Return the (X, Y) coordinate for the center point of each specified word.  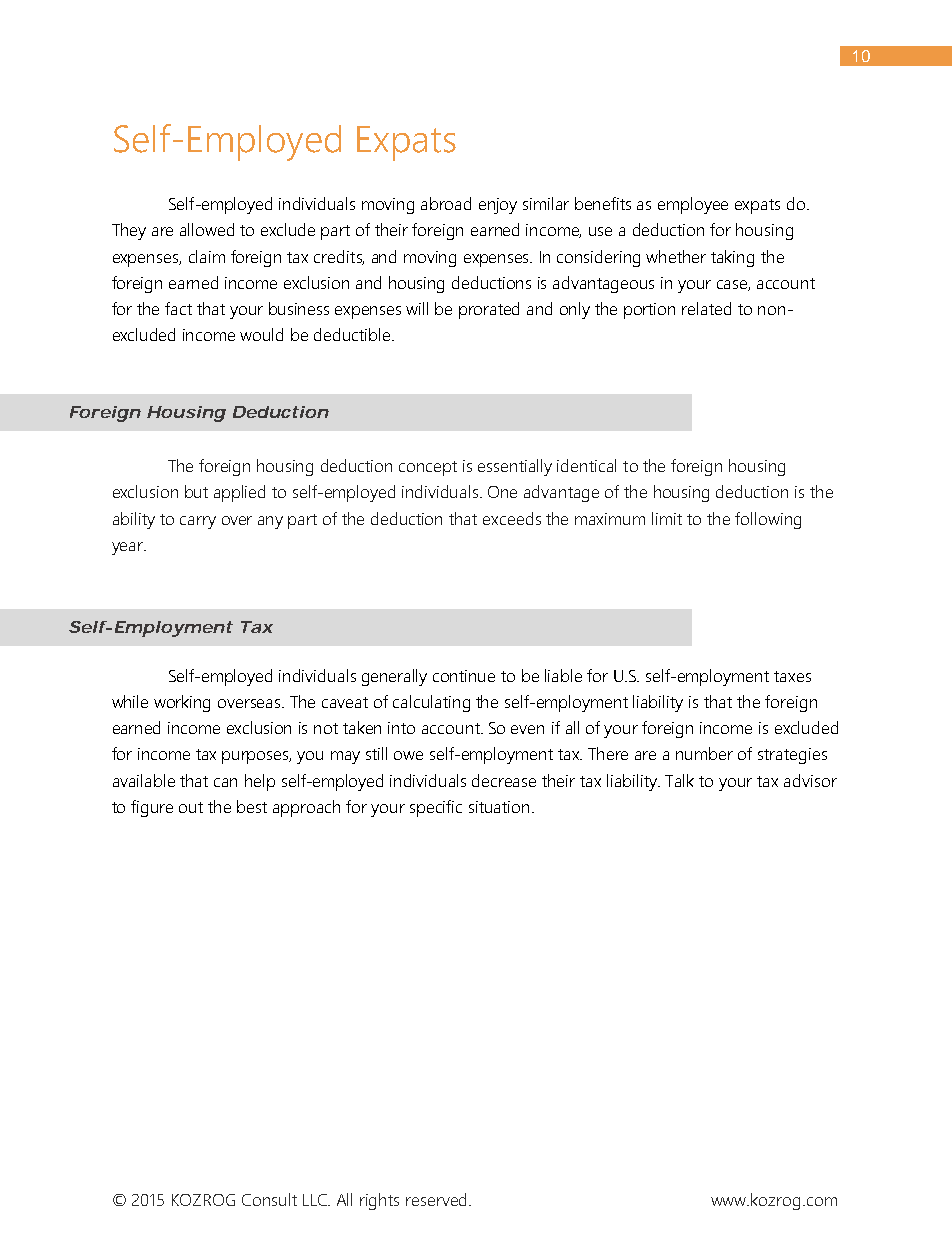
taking (732, 258)
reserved (436, 1199)
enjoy (498, 206)
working (182, 703)
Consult (269, 1199)
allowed (207, 229)
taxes (792, 676)
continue (464, 676)
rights (379, 1201)
